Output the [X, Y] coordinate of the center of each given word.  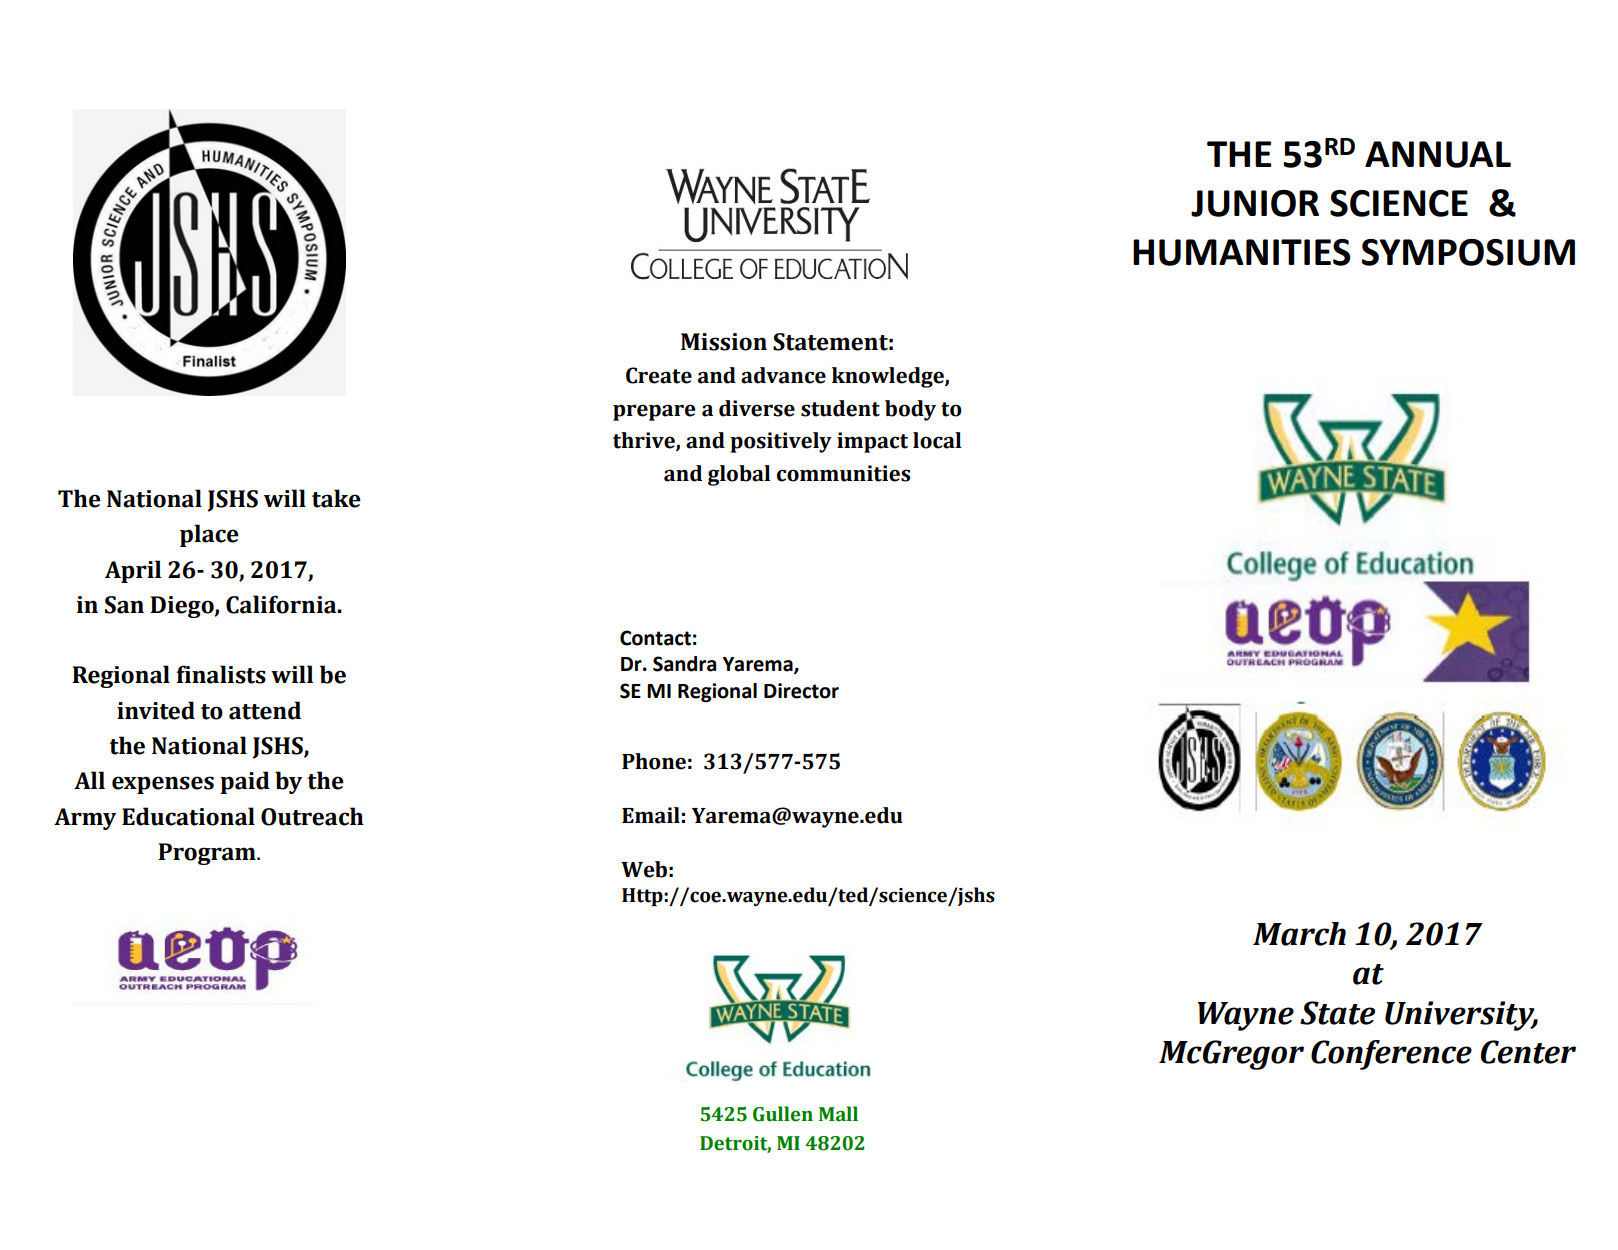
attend [265, 710]
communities [843, 473]
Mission [724, 342]
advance [783, 375]
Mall [838, 1114]
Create [659, 375]
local [937, 440]
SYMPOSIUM [1468, 252]
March [1299, 934]
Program [208, 854]
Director [801, 691]
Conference [1391, 1055]
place [209, 535]
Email [651, 815]
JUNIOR [1255, 203]
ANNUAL [1438, 154]
